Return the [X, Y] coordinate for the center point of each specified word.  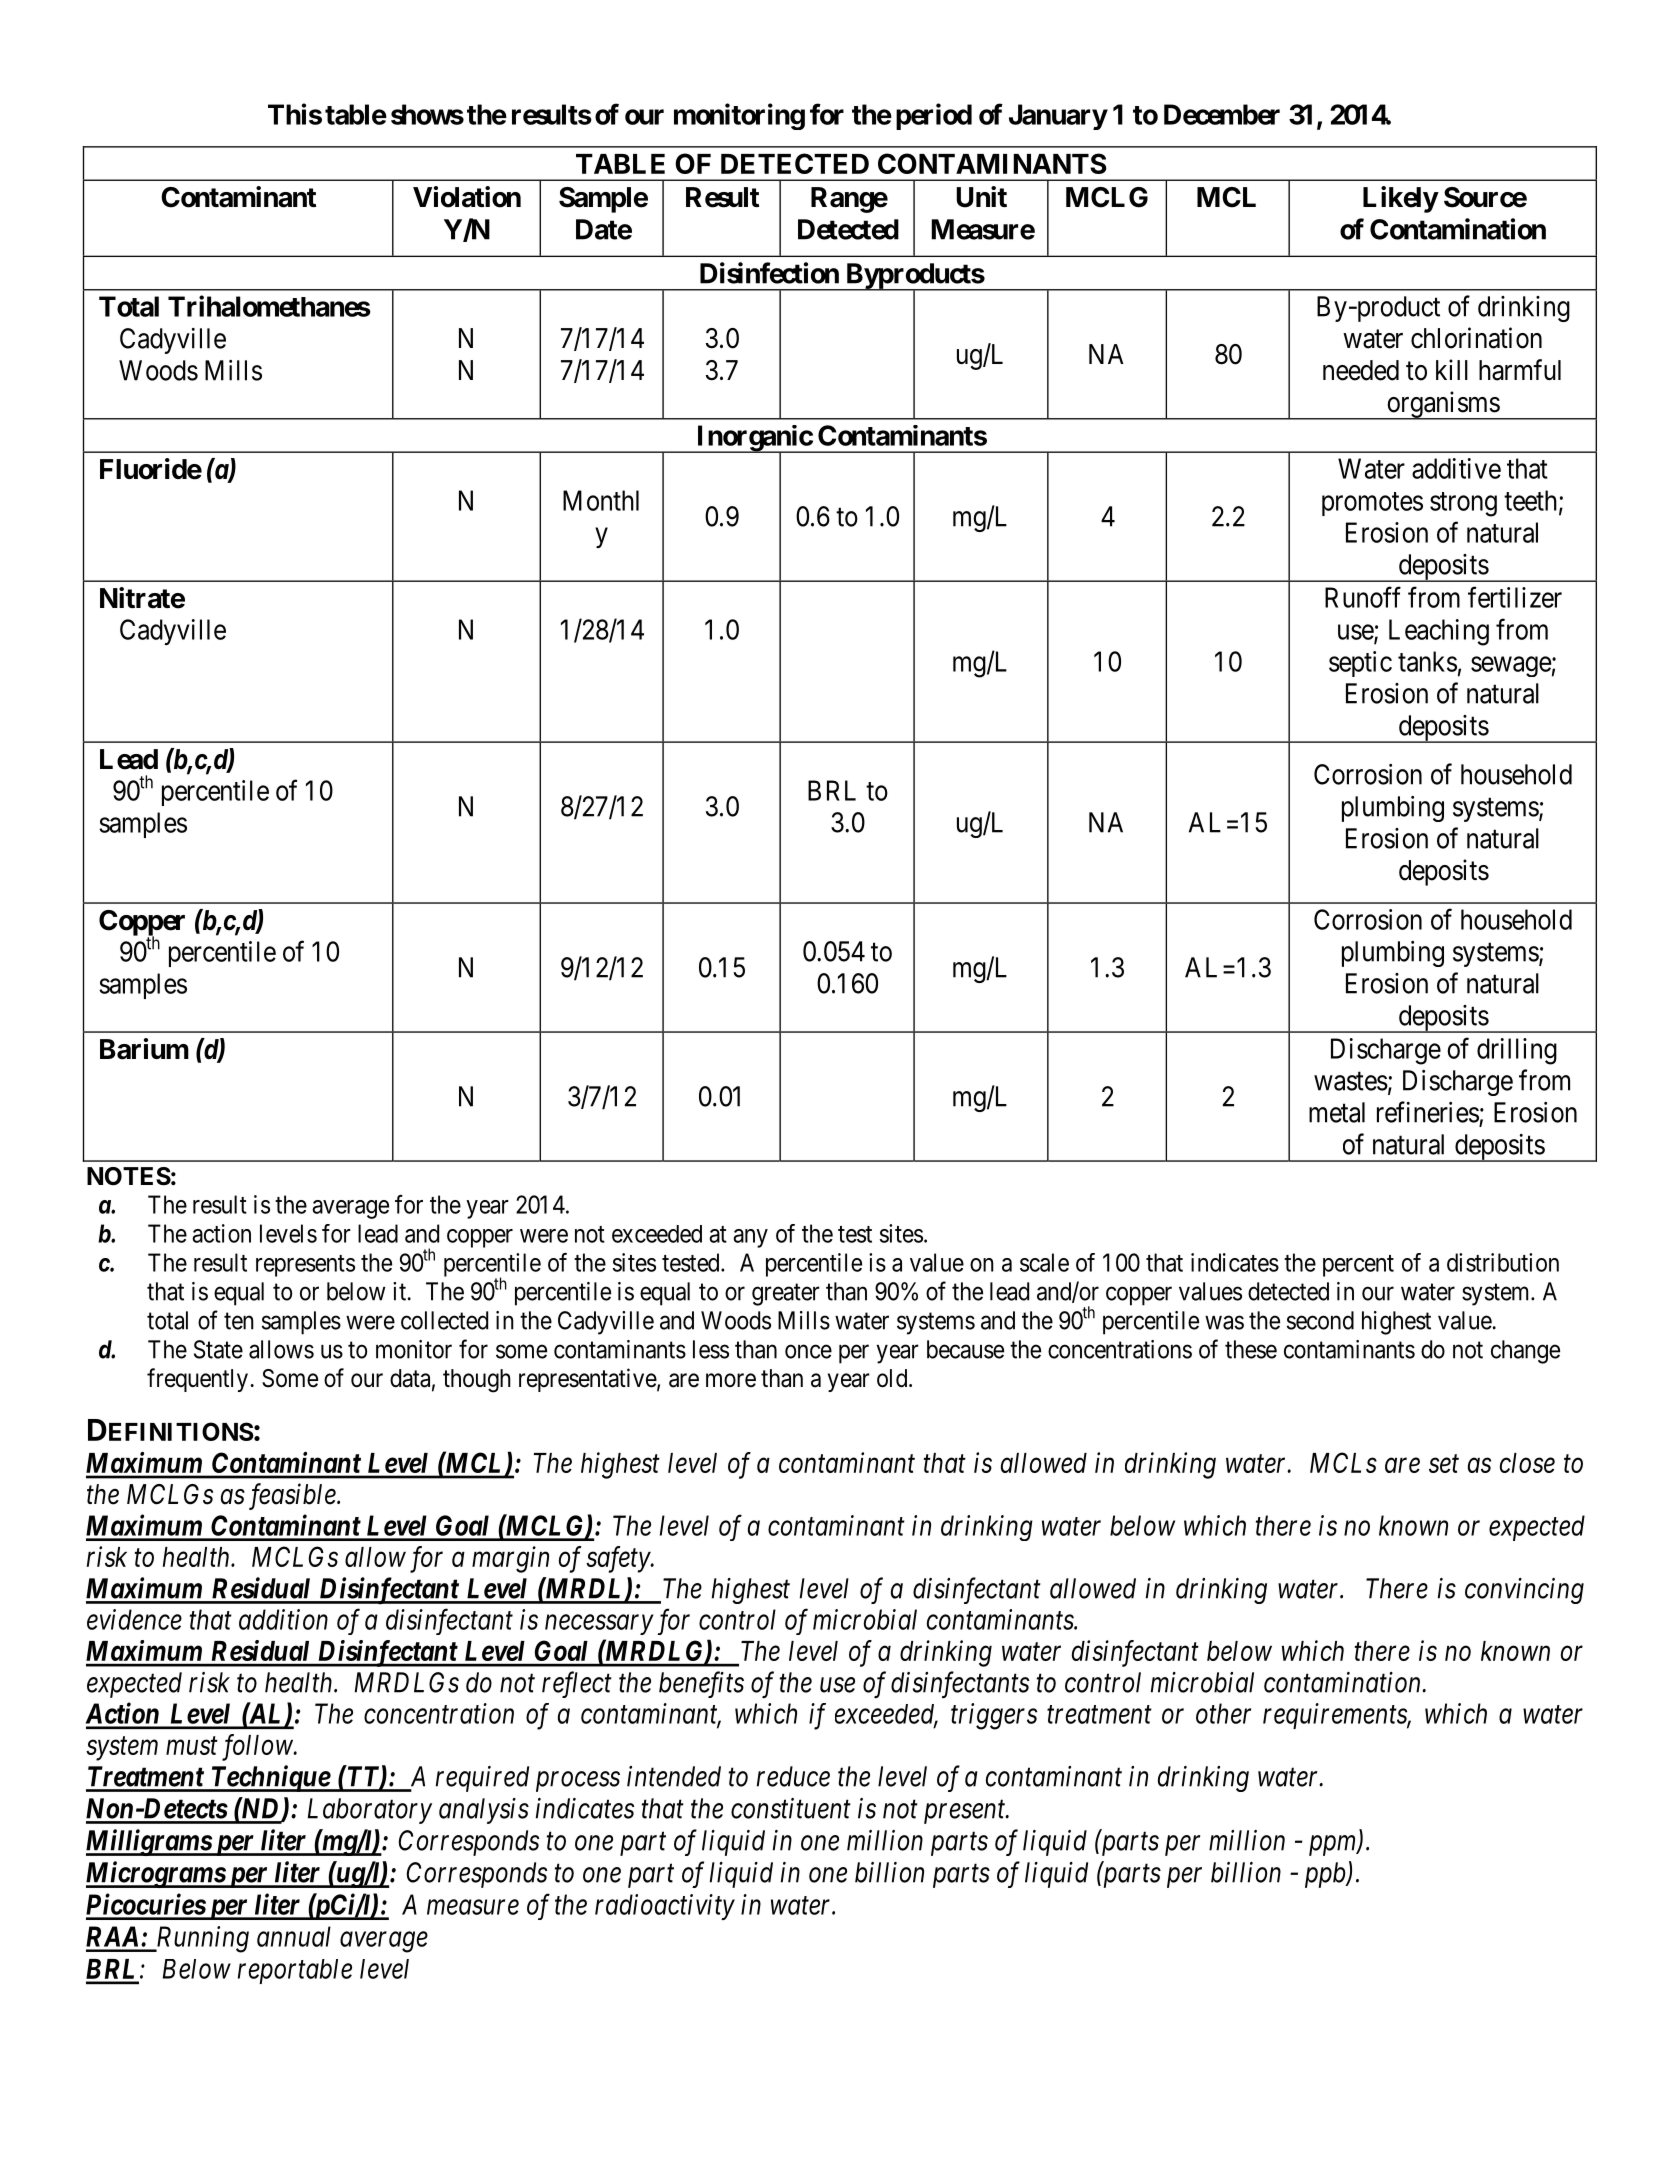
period [934, 116]
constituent [791, 1808]
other [1223, 1713]
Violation [467, 197]
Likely [1400, 199]
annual [294, 1936]
